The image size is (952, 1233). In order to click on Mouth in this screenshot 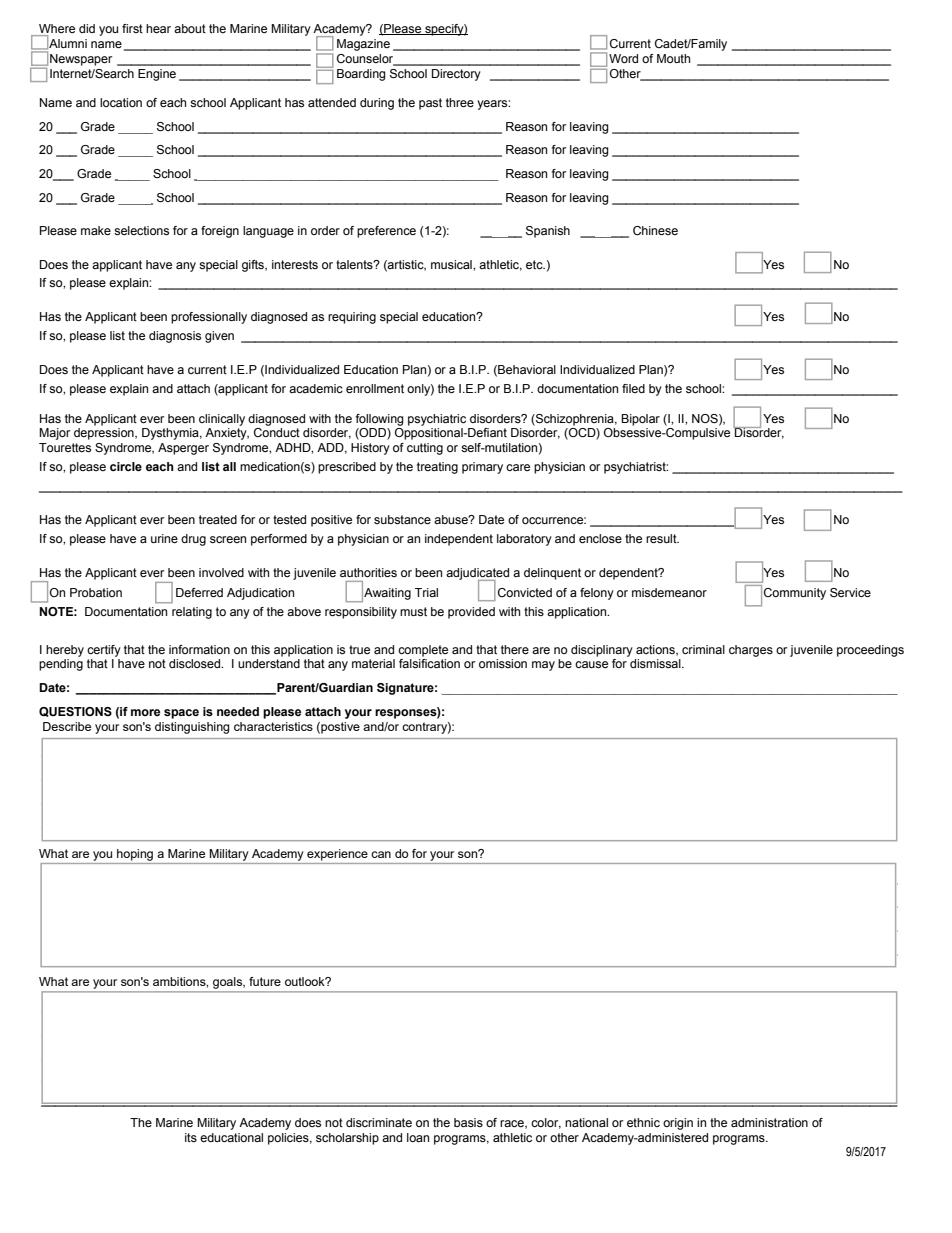, I will do `click(673, 58)`.
